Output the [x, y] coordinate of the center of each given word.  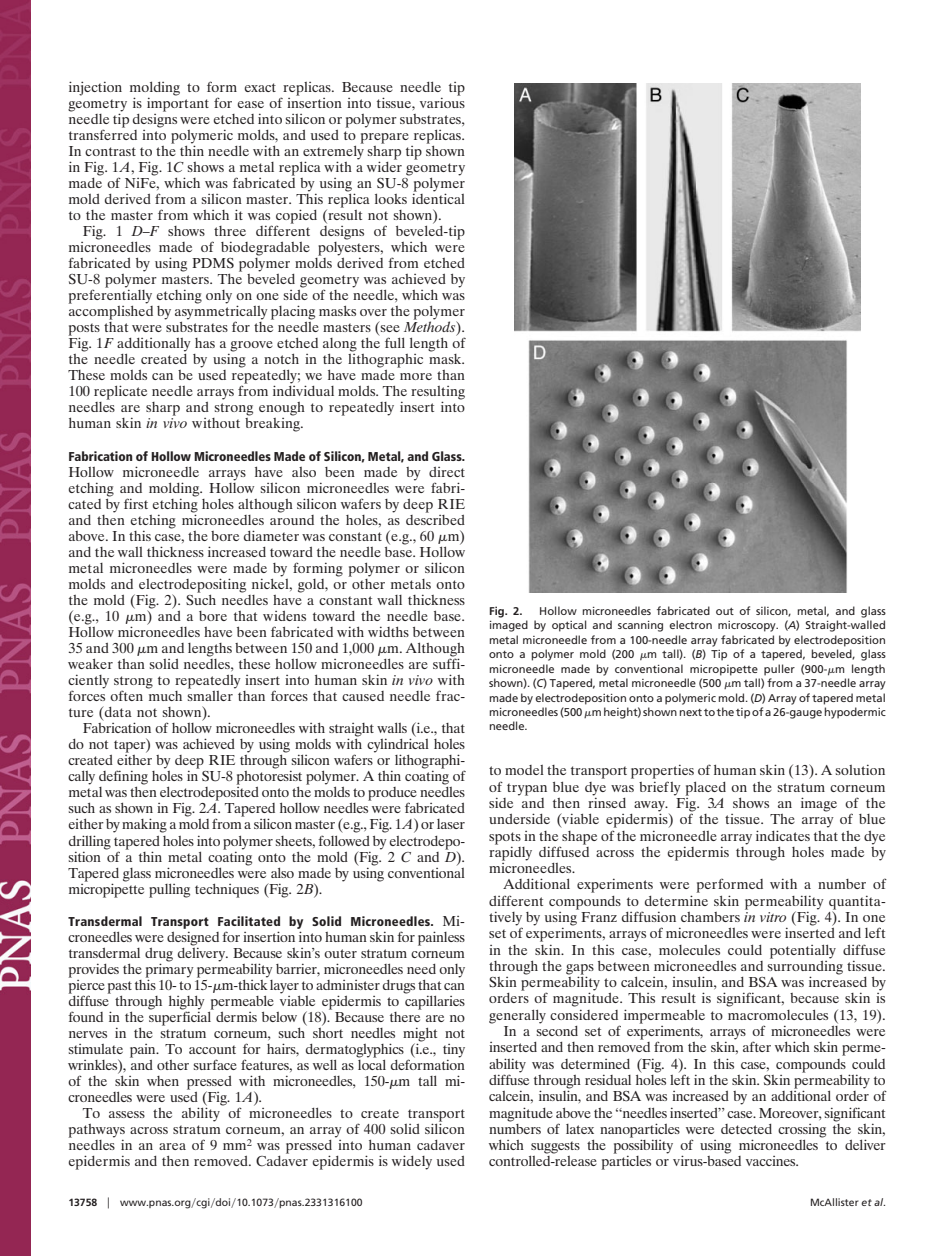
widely [412, 1162]
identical [438, 197]
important [178, 103]
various [442, 101]
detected [746, 1129]
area [172, 1146]
